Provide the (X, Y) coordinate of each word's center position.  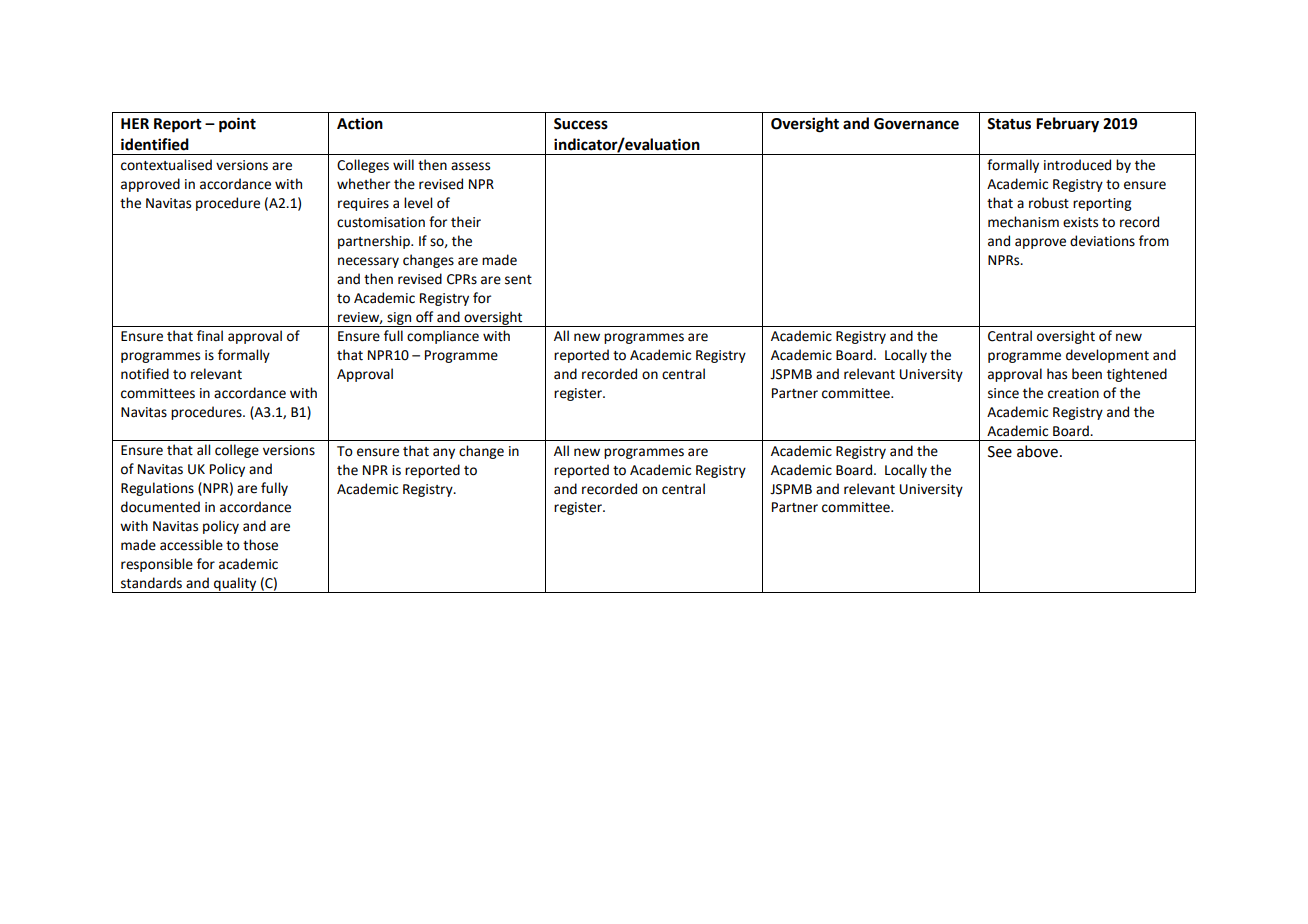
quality (235, 585)
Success (581, 124)
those (260, 545)
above (1037, 451)
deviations (1102, 241)
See (1000, 452)
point (237, 125)
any (444, 453)
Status (1009, 124)
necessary (368, 262)
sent (518, 280)
